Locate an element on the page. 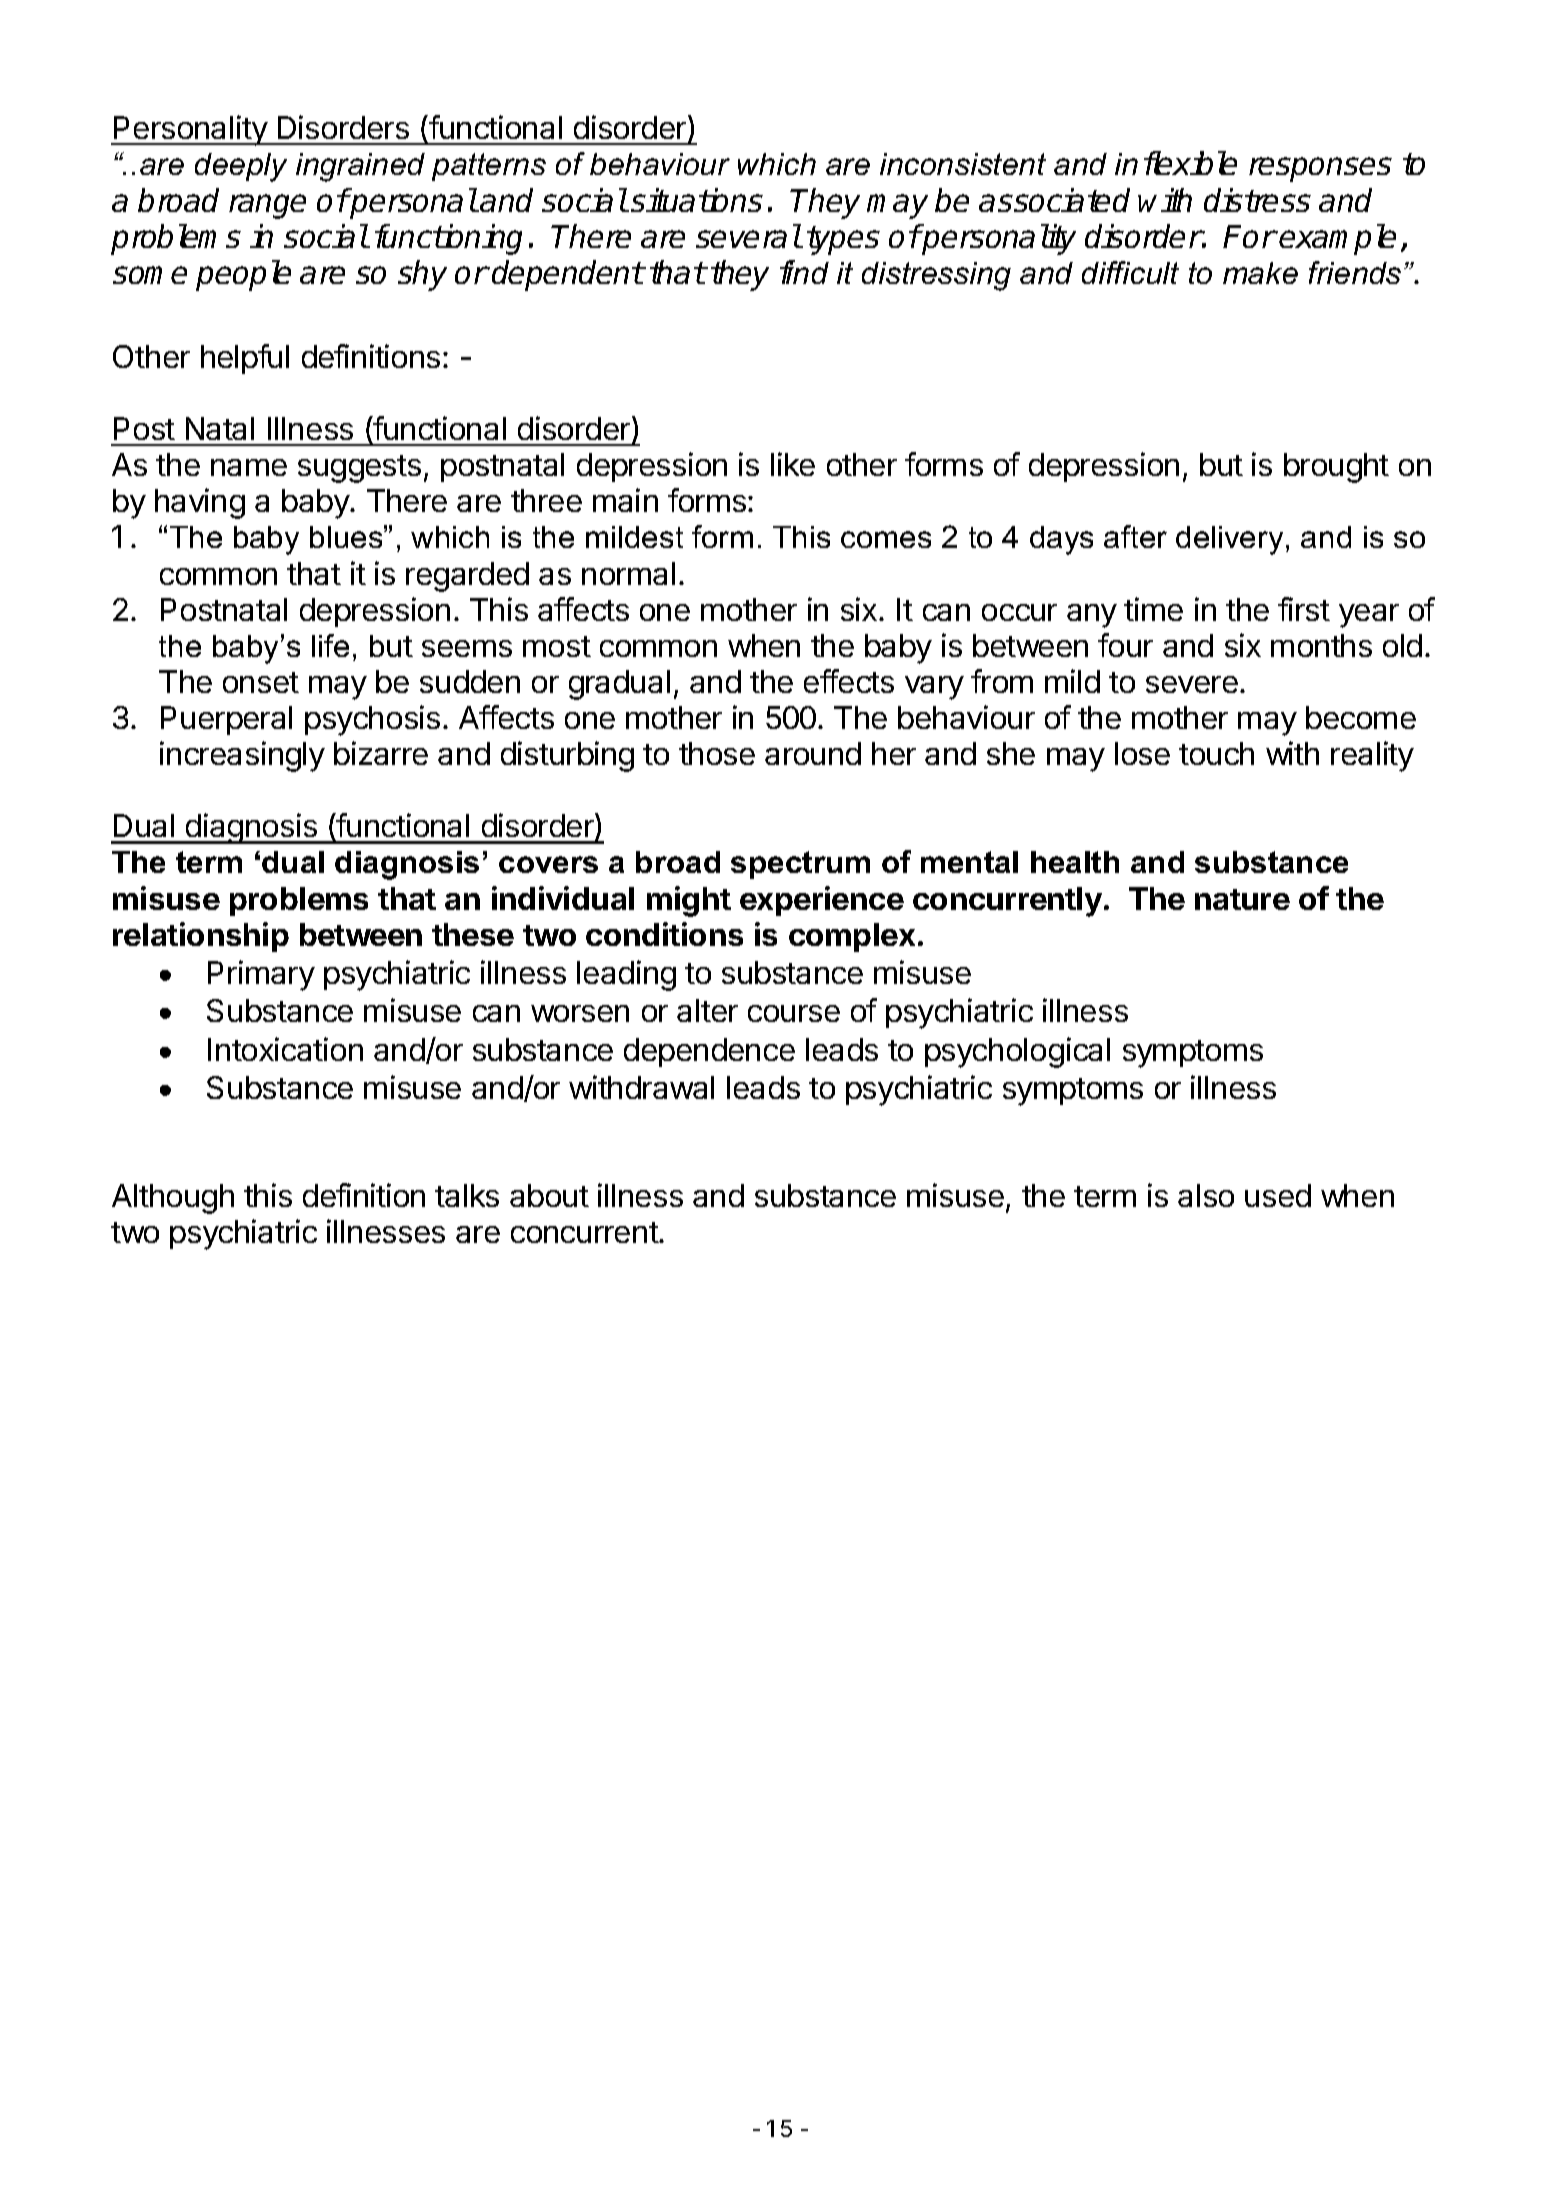  responses is located at coordinates (1320, 169).
